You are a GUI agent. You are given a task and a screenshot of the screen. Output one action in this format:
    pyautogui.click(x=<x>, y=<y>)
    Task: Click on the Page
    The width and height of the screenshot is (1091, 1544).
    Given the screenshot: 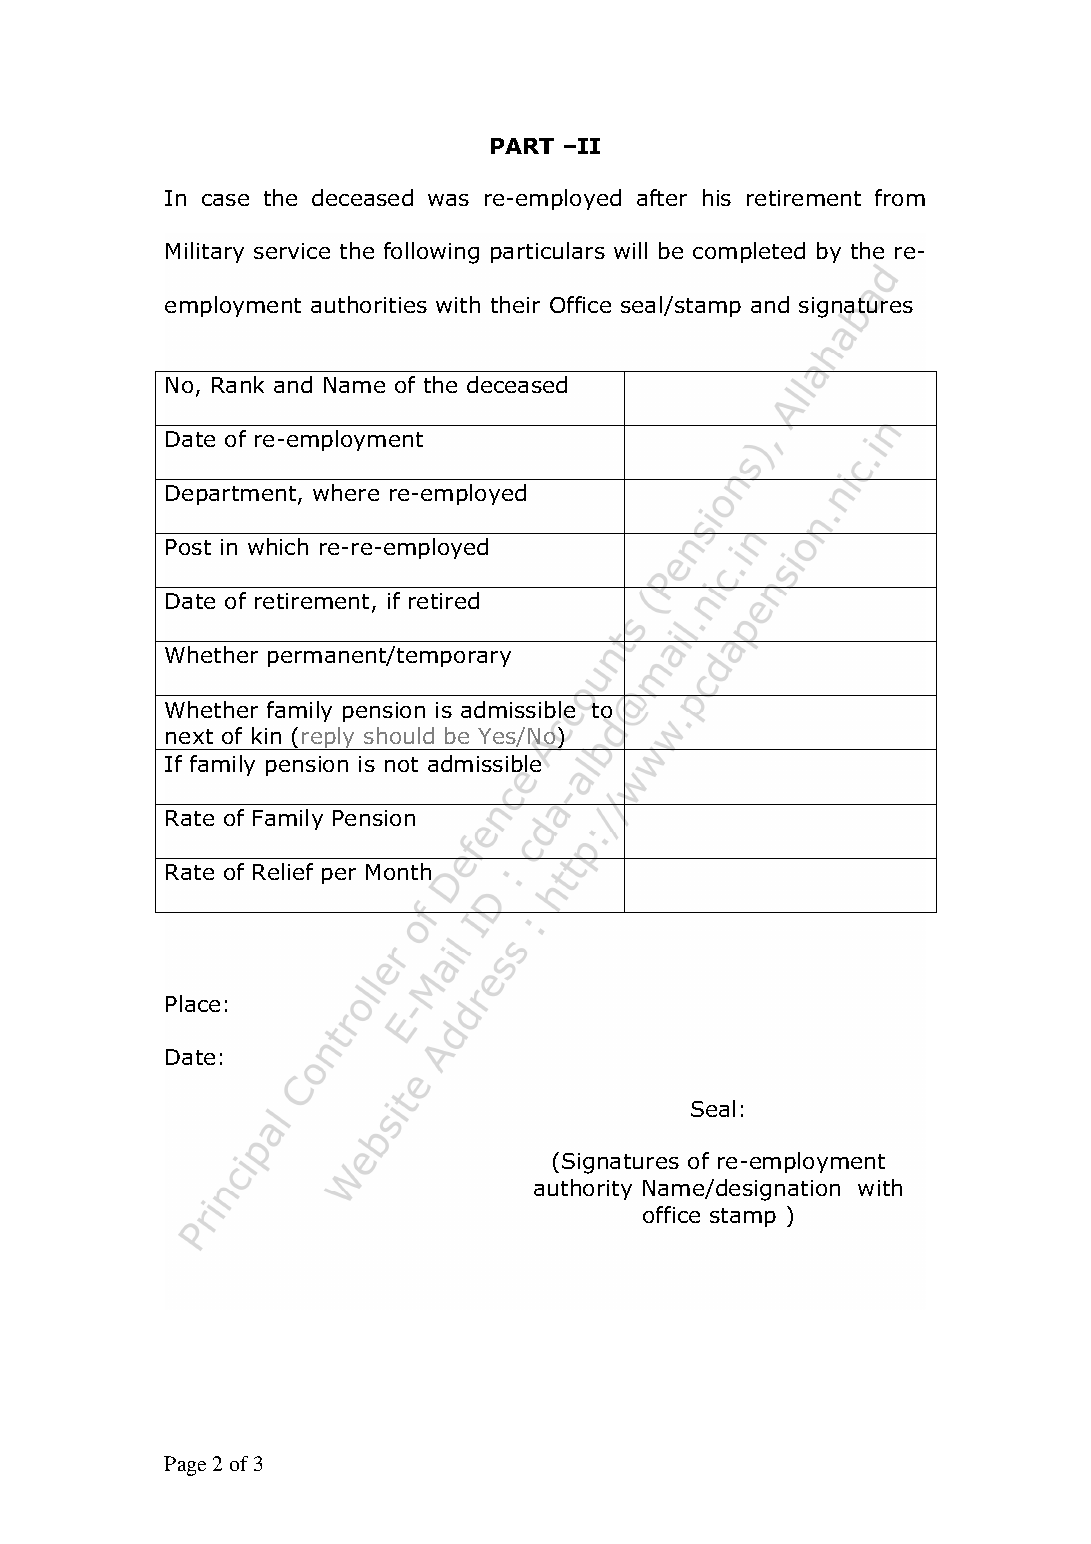 What is the action you would take?
    pyautogui.click(x=185, y=1466)
